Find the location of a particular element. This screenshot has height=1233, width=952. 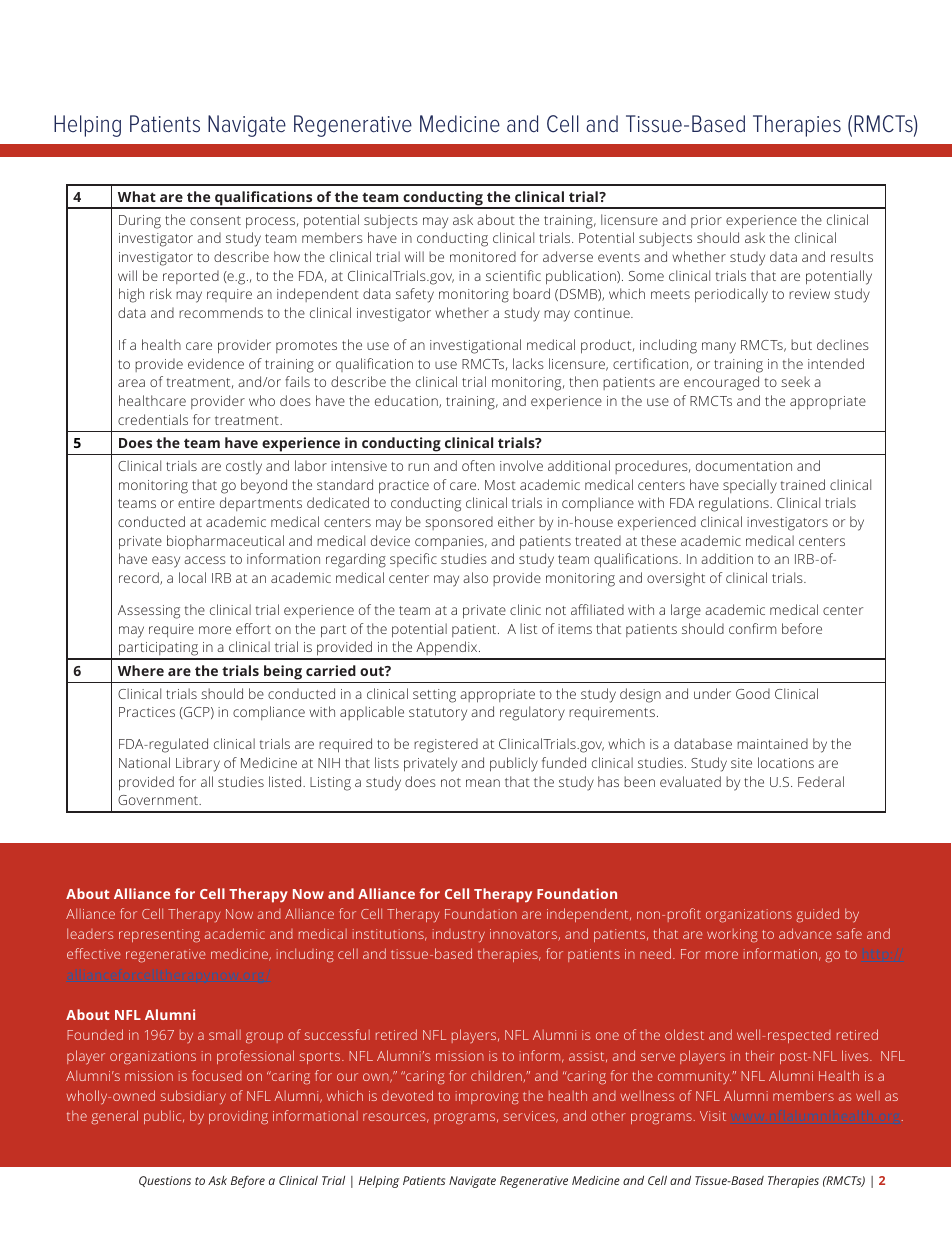

sponsored is located at coordinates (459, 523).
